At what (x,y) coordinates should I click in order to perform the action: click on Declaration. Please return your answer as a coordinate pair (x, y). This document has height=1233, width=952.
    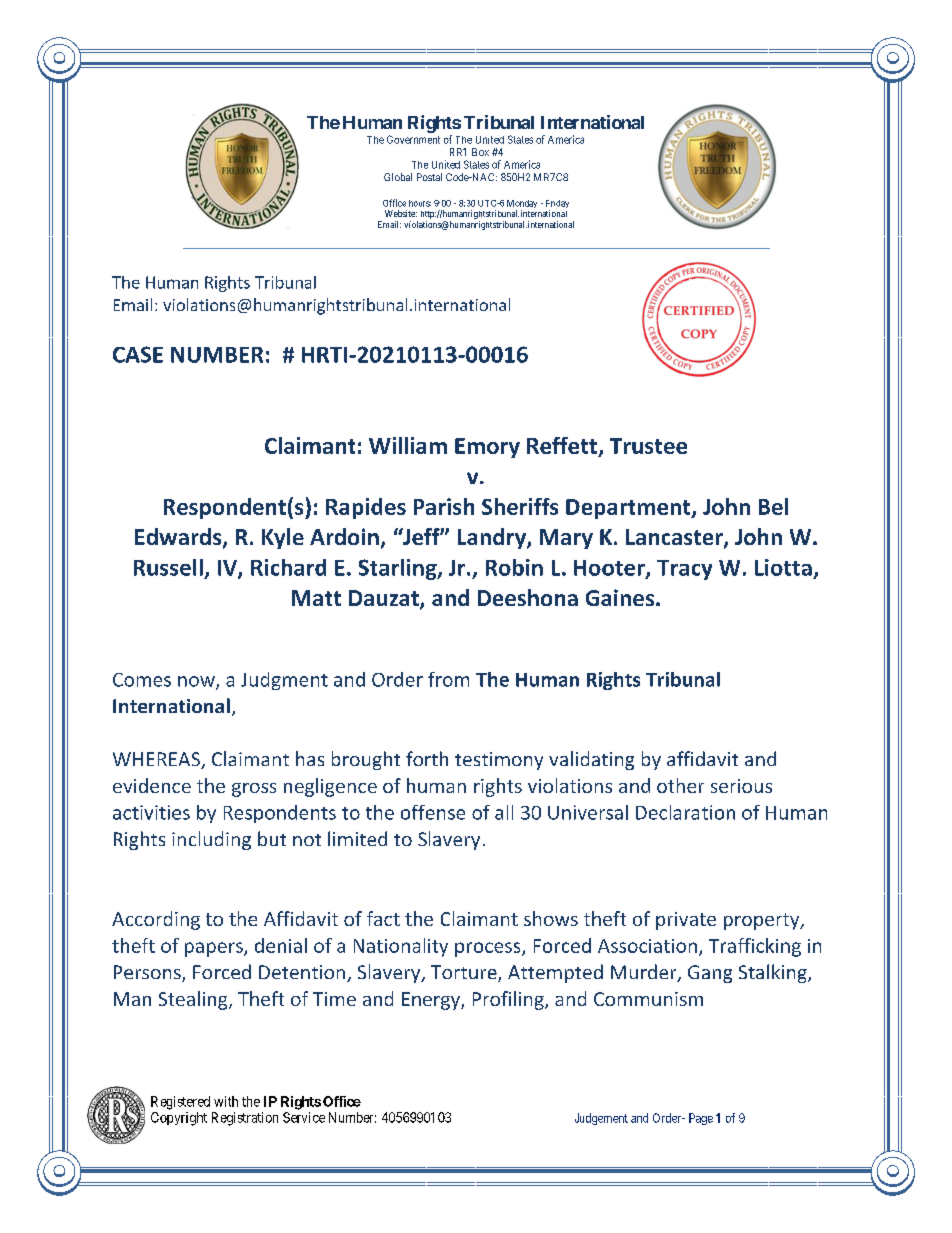
    Looking at the image, I should click on (685, 812).
